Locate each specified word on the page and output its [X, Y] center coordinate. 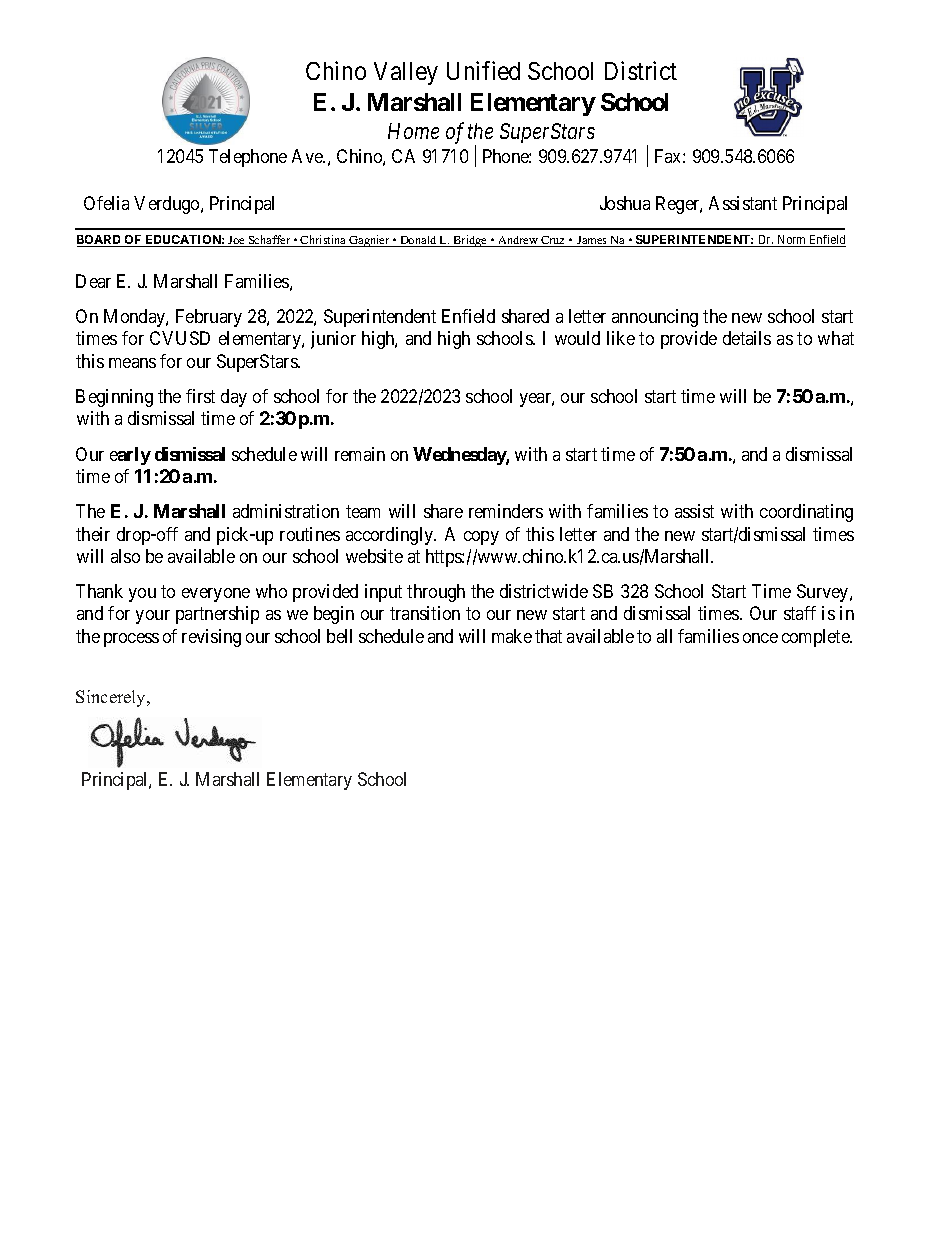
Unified [483, 70]
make [512, 636]
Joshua [625, 203]
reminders [506, 511]
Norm [791, 241]
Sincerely [112, 698]
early [130, 456]
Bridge [470, 241]
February [209, 318]
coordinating [806, 513]
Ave [308, 156]
